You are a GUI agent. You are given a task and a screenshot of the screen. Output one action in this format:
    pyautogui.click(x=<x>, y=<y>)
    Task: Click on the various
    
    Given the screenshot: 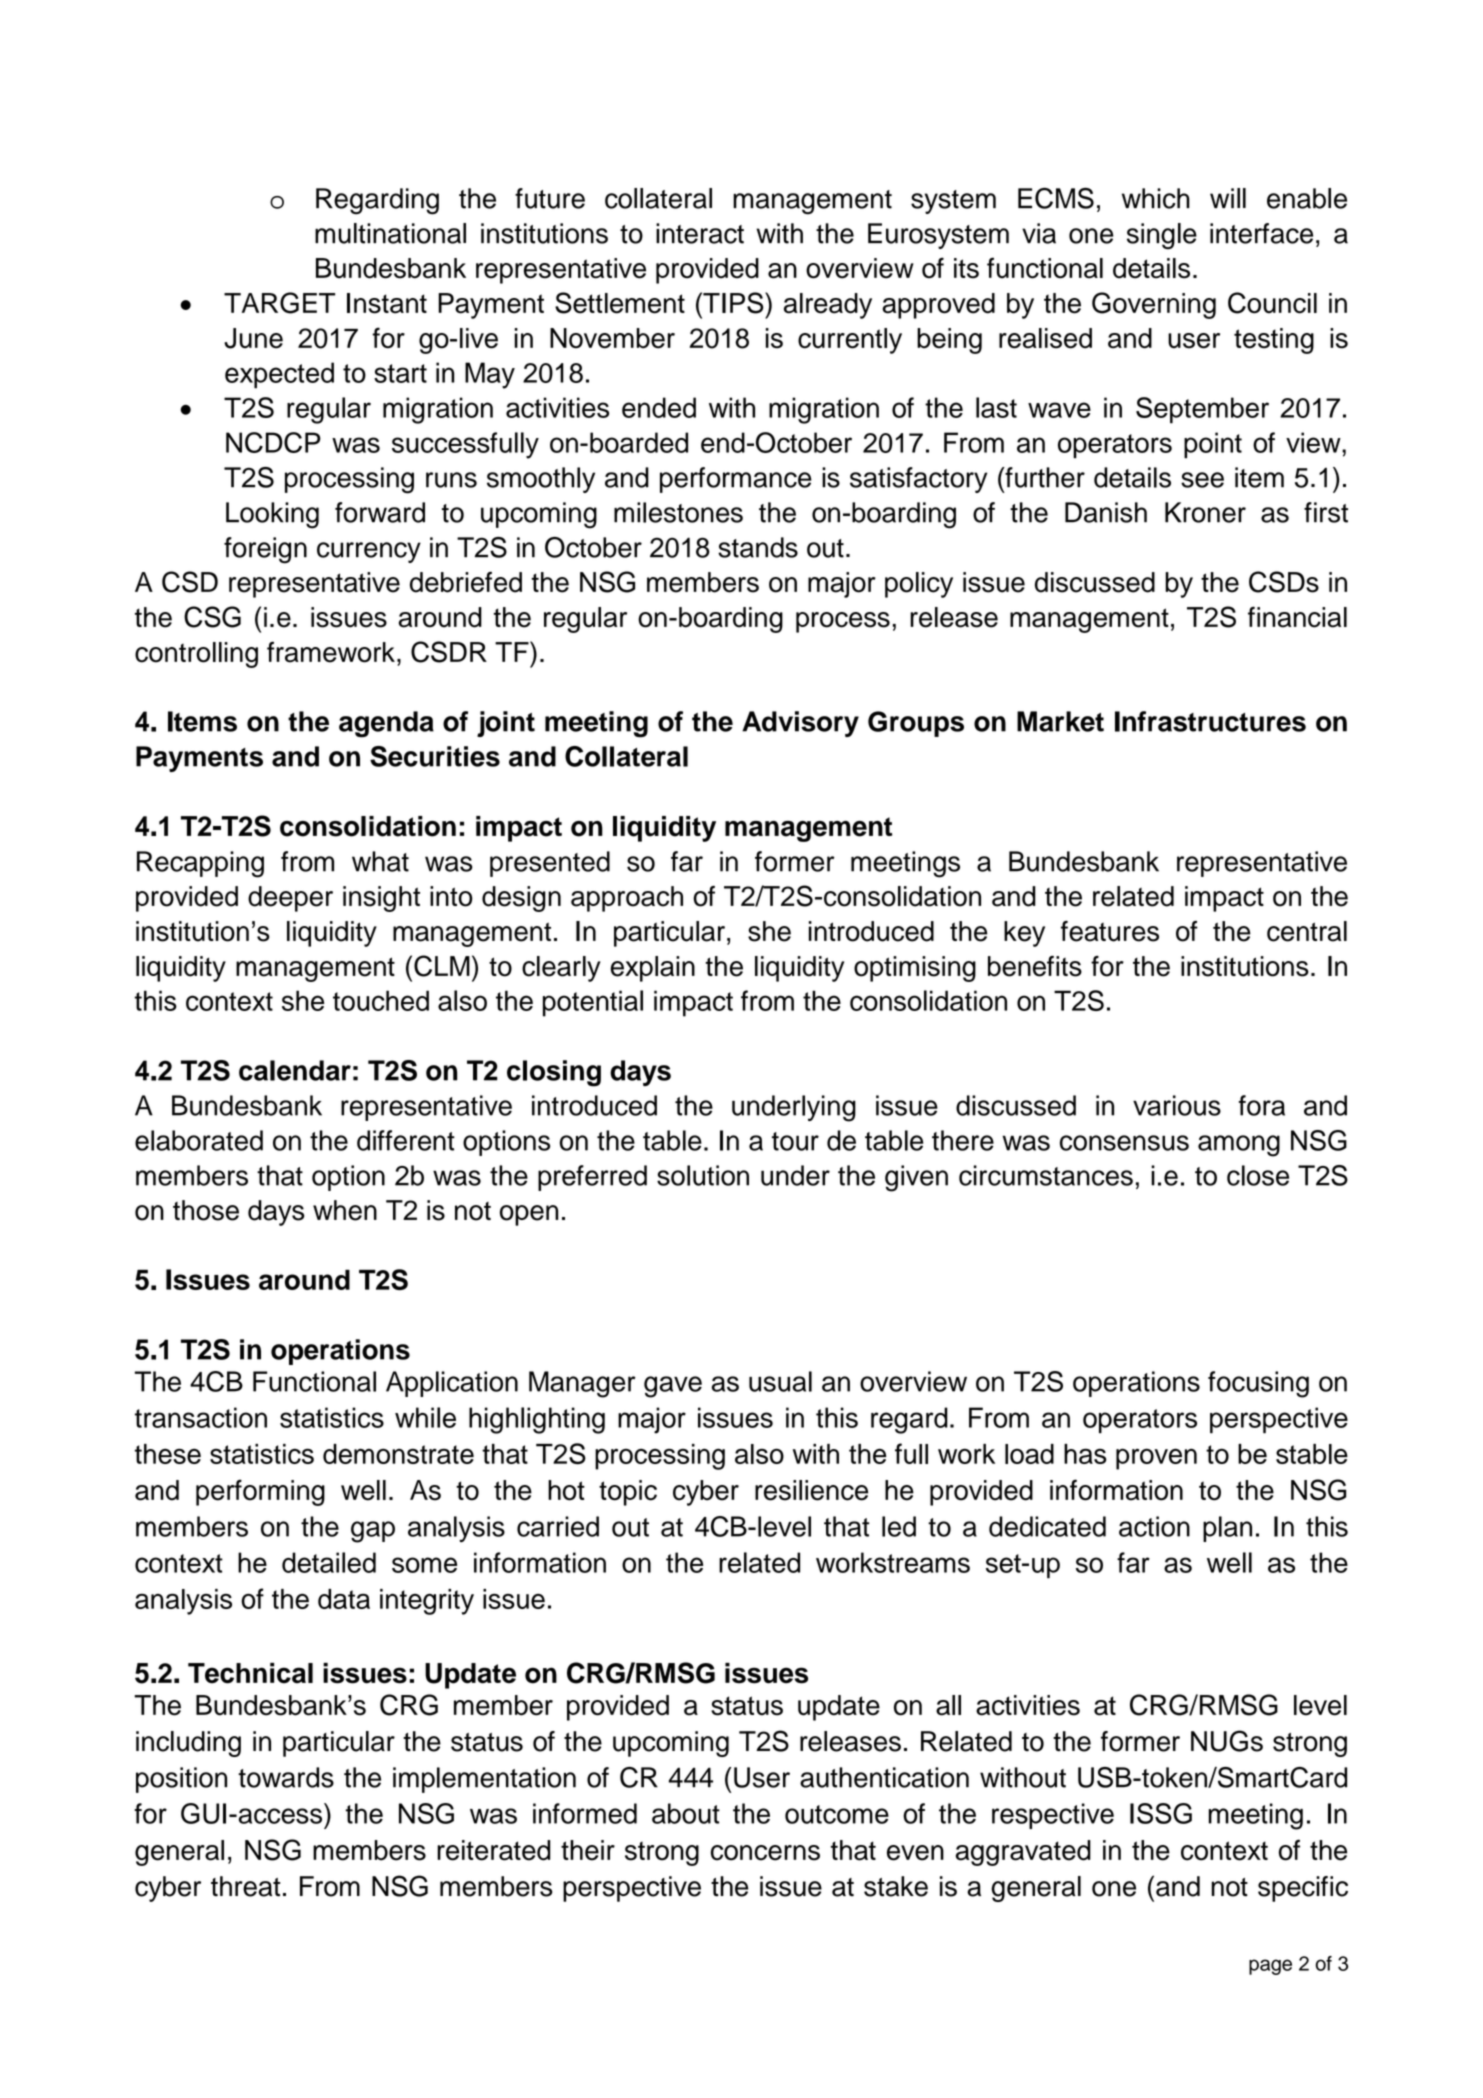 What is the action you would take?
    pyautogui.click(x=1177, y=1105)
